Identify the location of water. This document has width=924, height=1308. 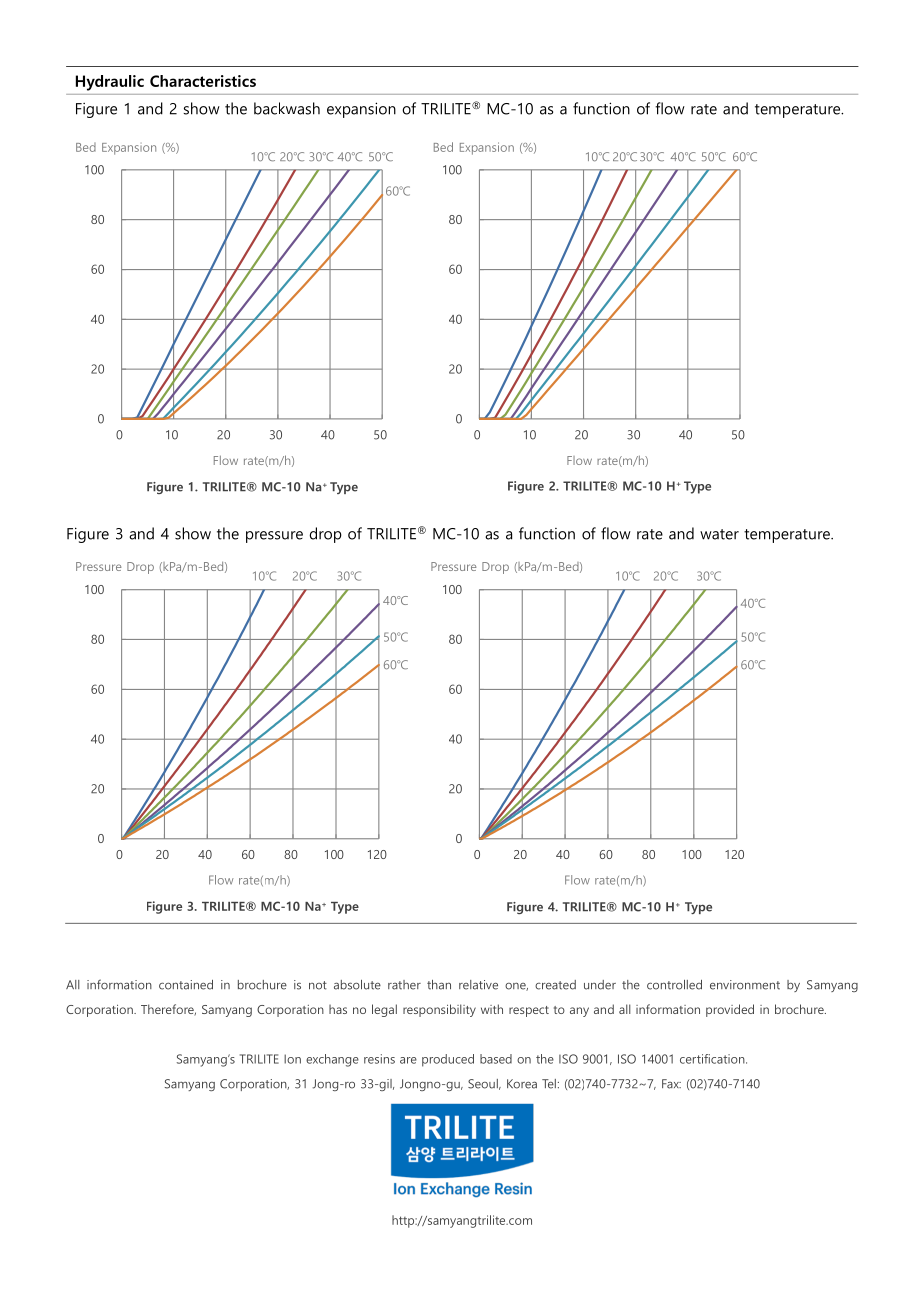
(719, 534).
